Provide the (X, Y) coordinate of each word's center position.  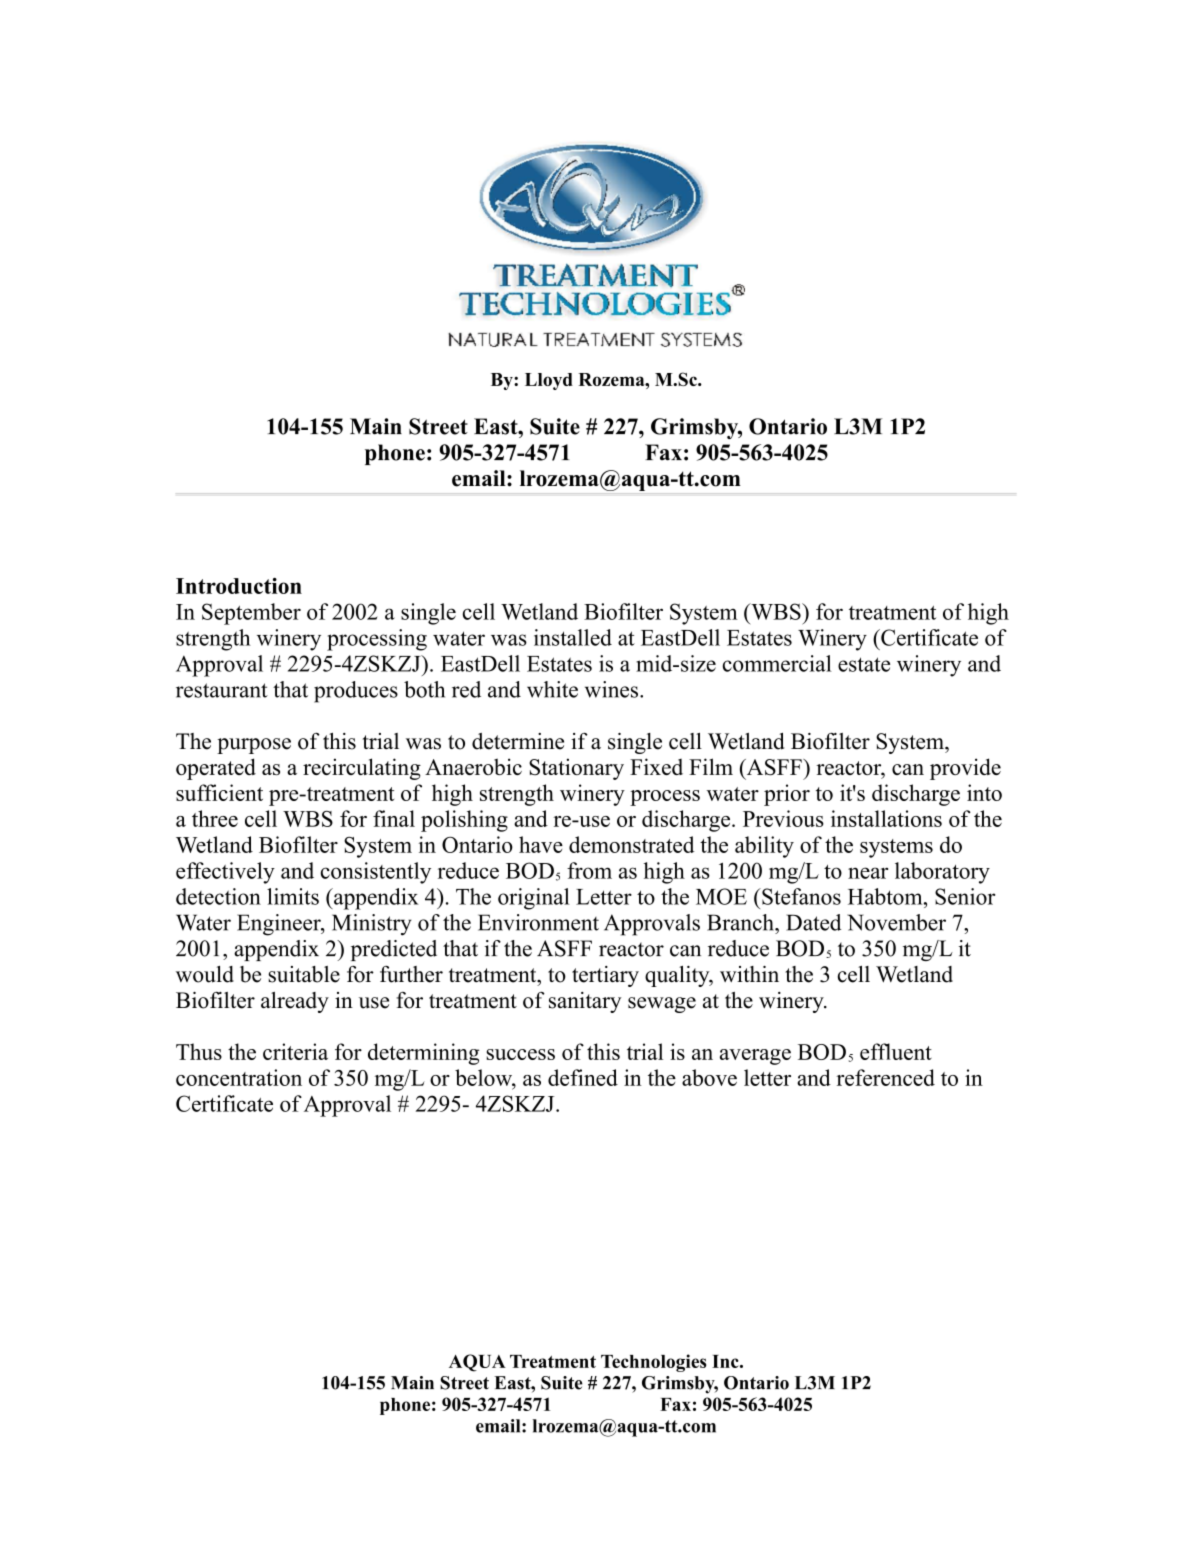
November (896, 922)
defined (583, 1077)
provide (965, 769)
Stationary (576, 769)
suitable (304, 974)
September (251, 614)
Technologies (654, 1363)
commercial (777, 663)
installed (573, 637)
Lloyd (549, 381)
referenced (885, 1077)
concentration (239, 1077)
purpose (254, 746)
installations (886, 818)
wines (613, 689)
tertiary (605, 976)
